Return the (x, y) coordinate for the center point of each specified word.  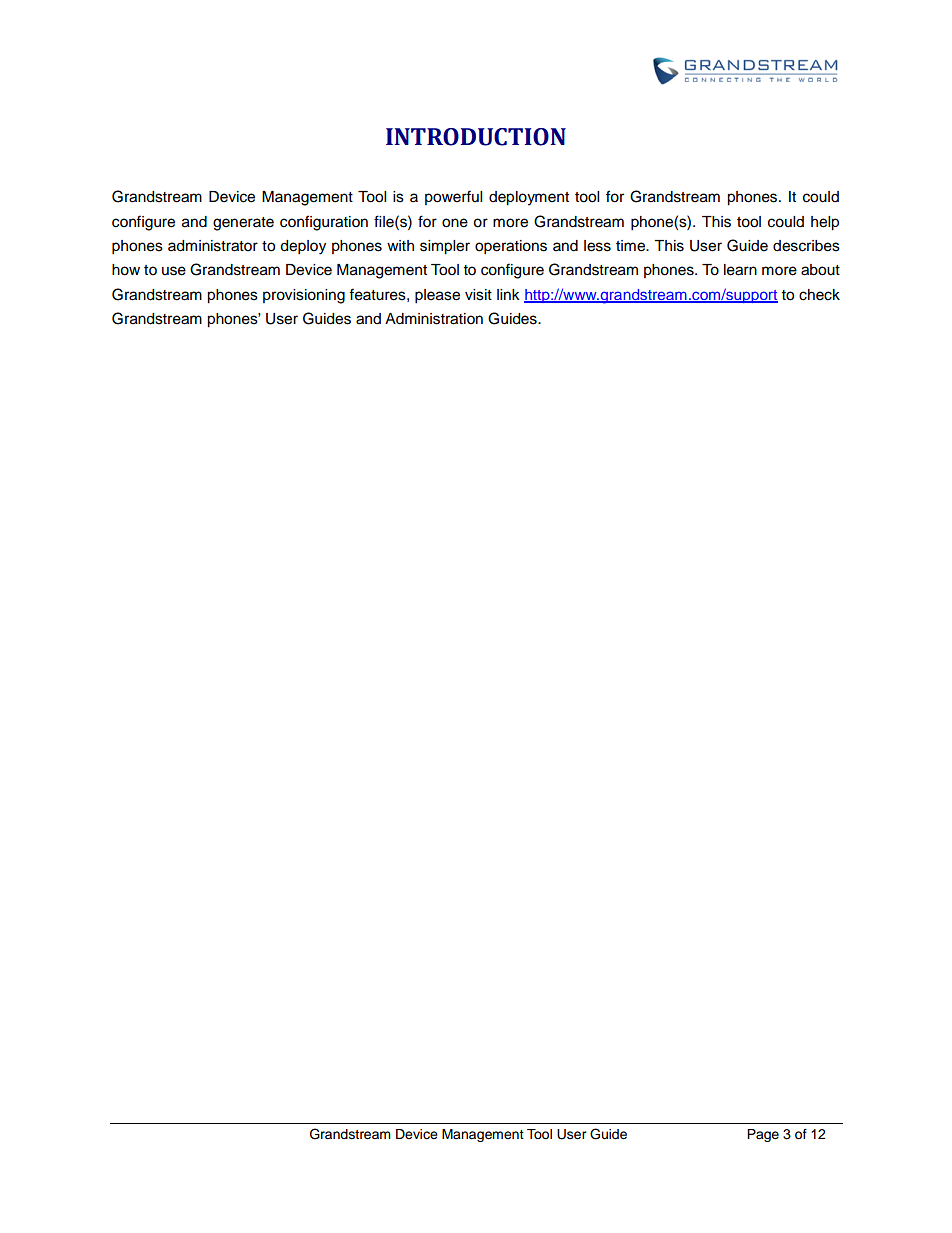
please (437, 296)
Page (763, 1135)
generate (243, 224)
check (819, 295)
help (825, 223)
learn (740, 270)
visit (478, 295)
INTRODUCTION (476, 137)
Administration (434, 319)
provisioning (304, 296)
